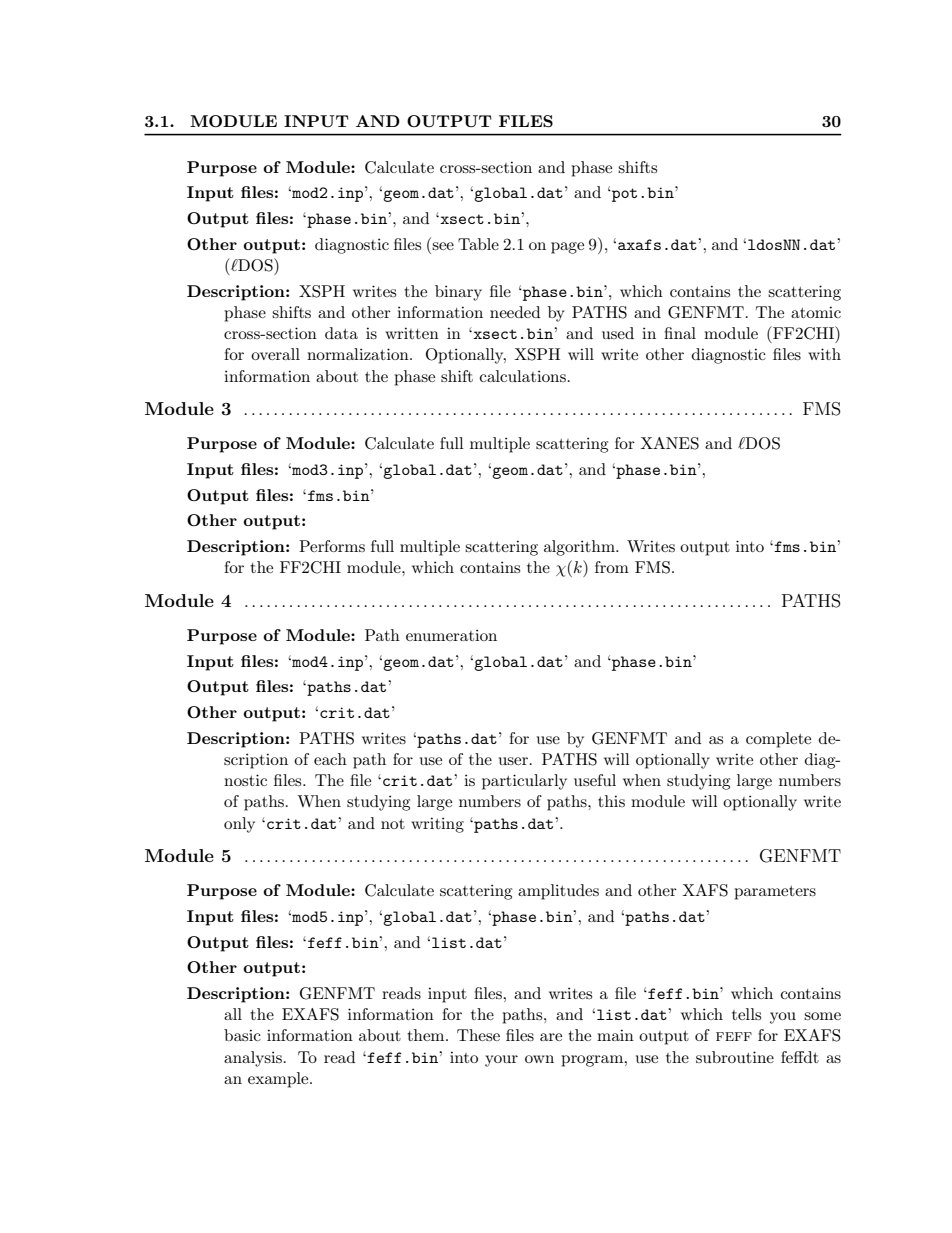 This image has width=952, height=1233. What do you see at coordinates (341, 333) in the image?
I see `data` at bounding box center [341, 333].
